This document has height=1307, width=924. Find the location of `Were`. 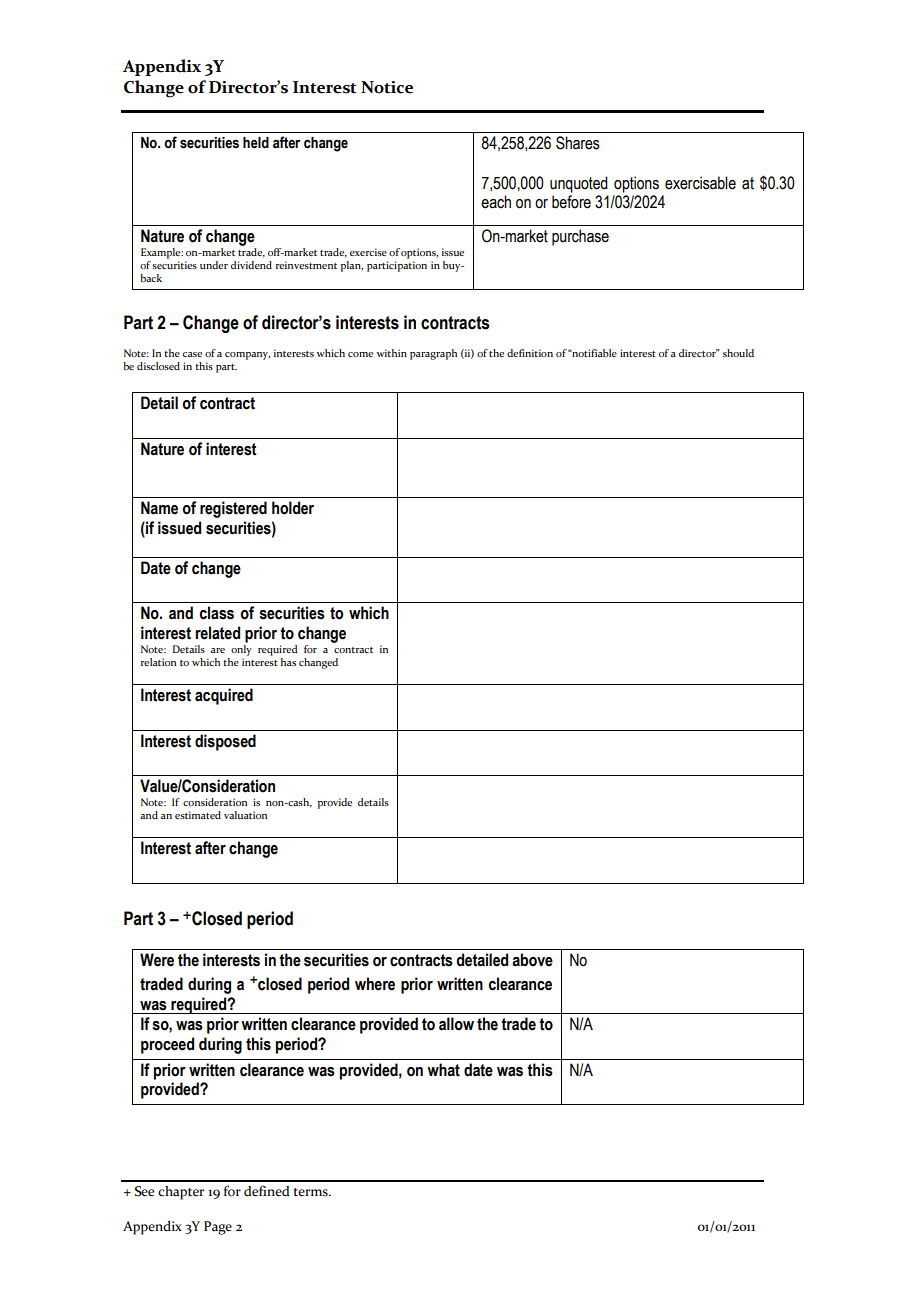

Were is located at coordinates (157, 960).
